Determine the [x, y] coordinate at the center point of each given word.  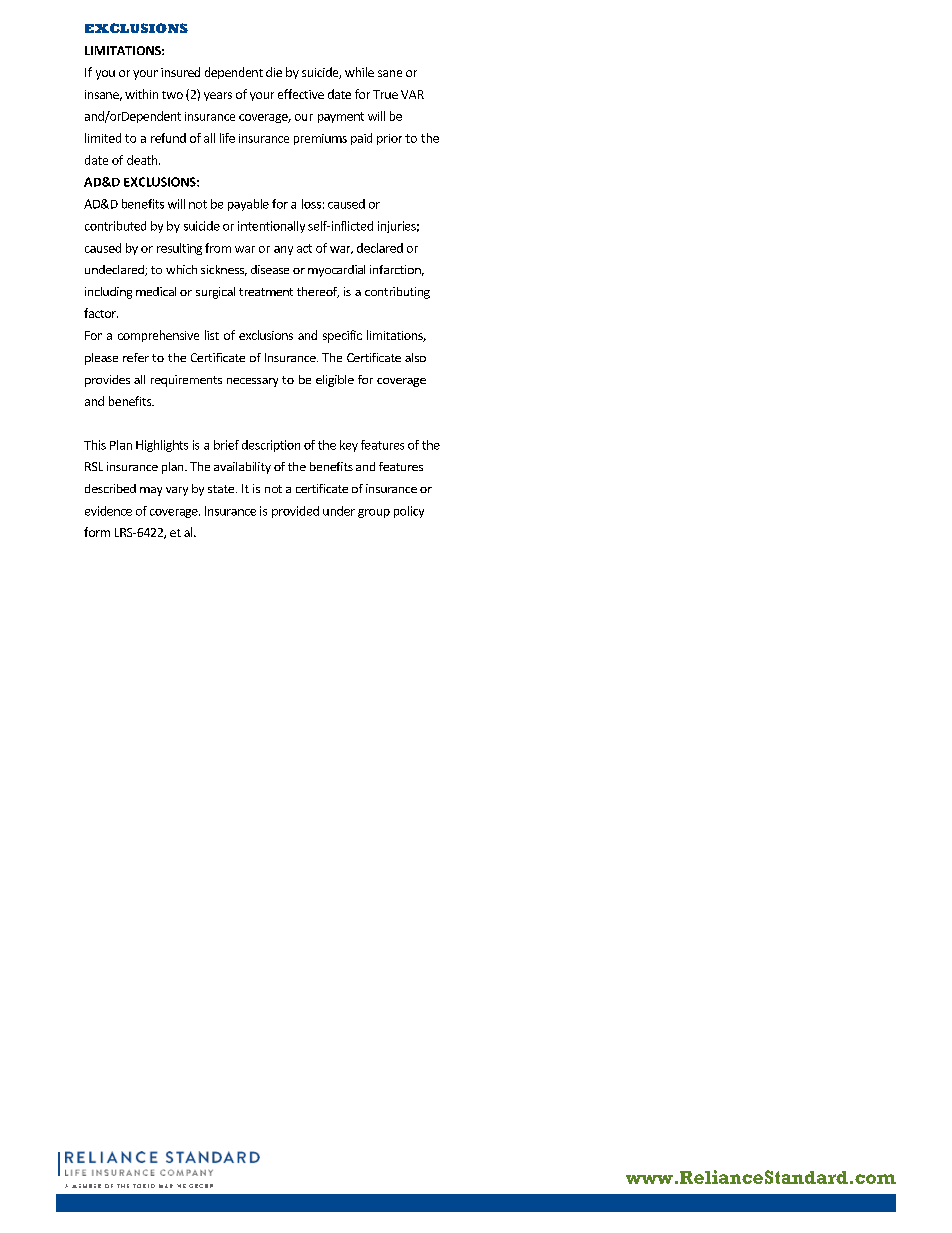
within [141, 94]
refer [136, 357]
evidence [108, 511]
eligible [335, 381]
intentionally [271, 227]
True [385, 94]
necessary [252, 382]
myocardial [336, 271]
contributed [115, 226]
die [274, 72]
